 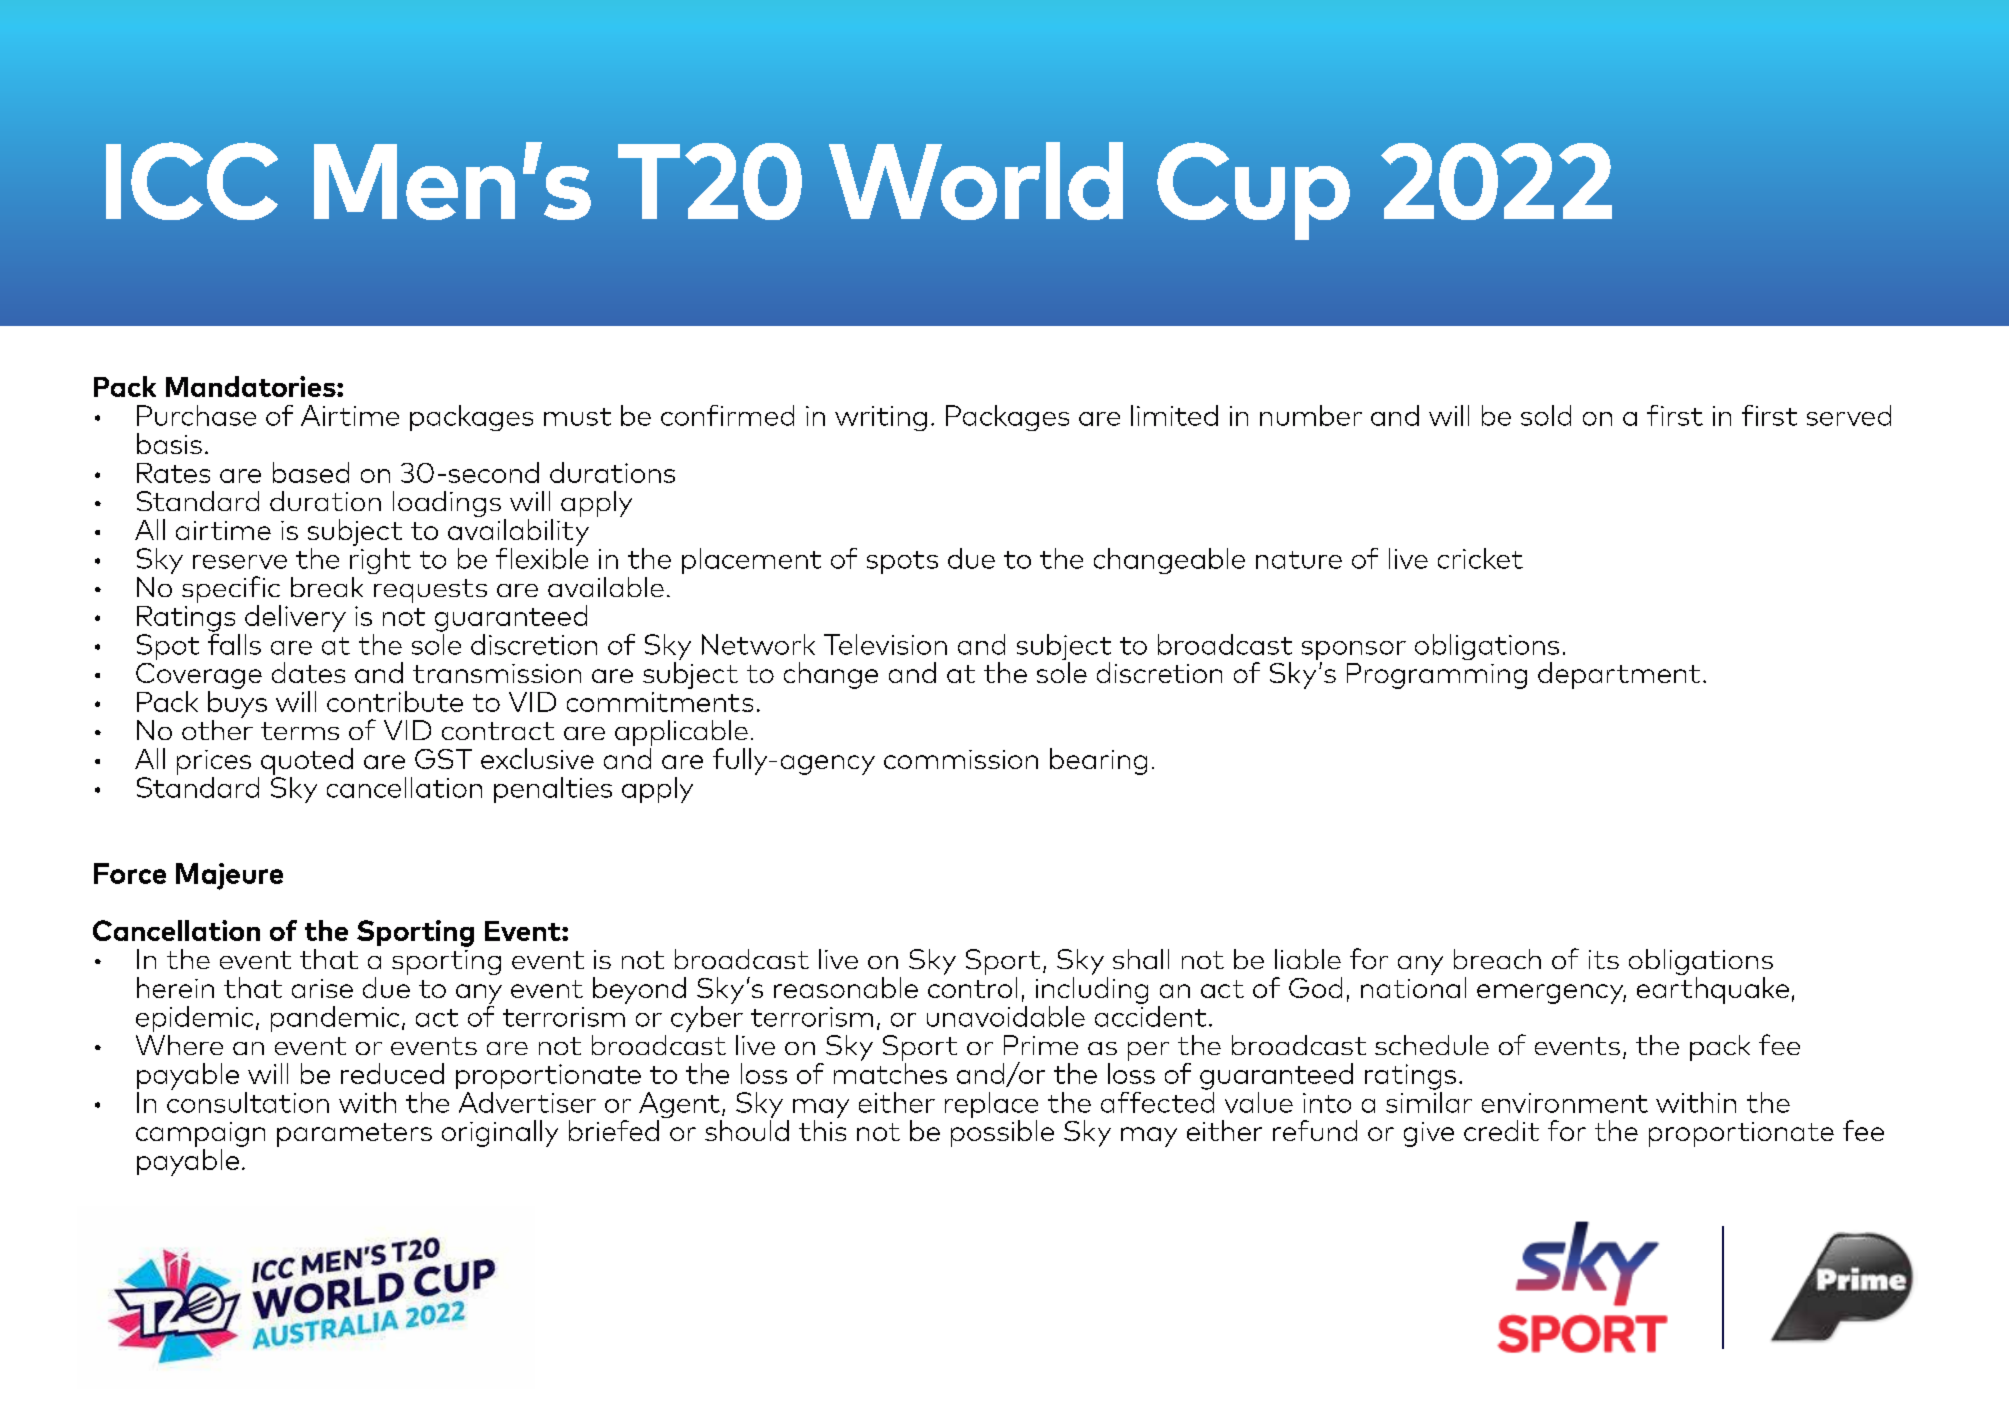 I want to click on ICC, so click(x=192, y=181).
